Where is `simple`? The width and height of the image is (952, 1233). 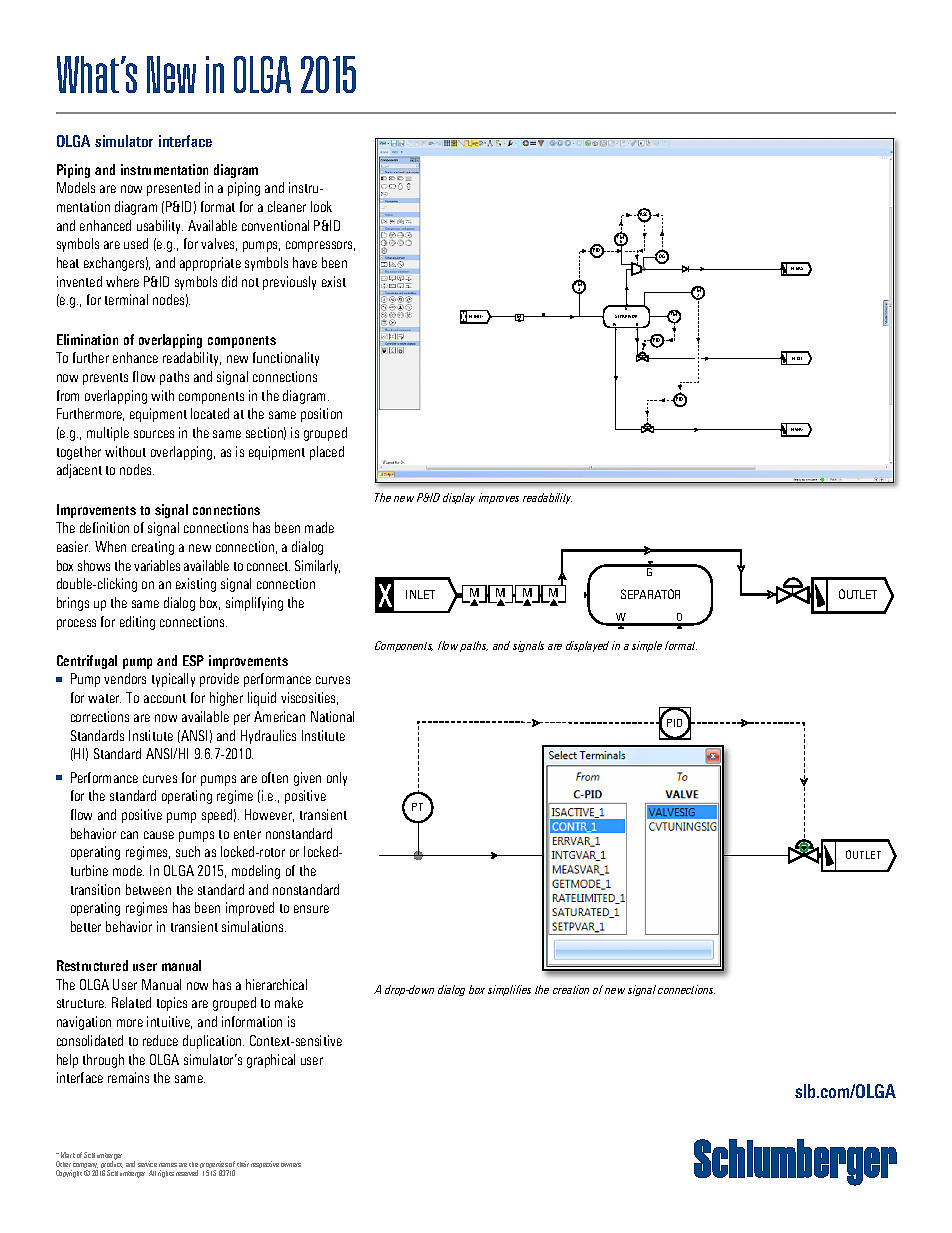
simple is located at coordinates (647, 646).
